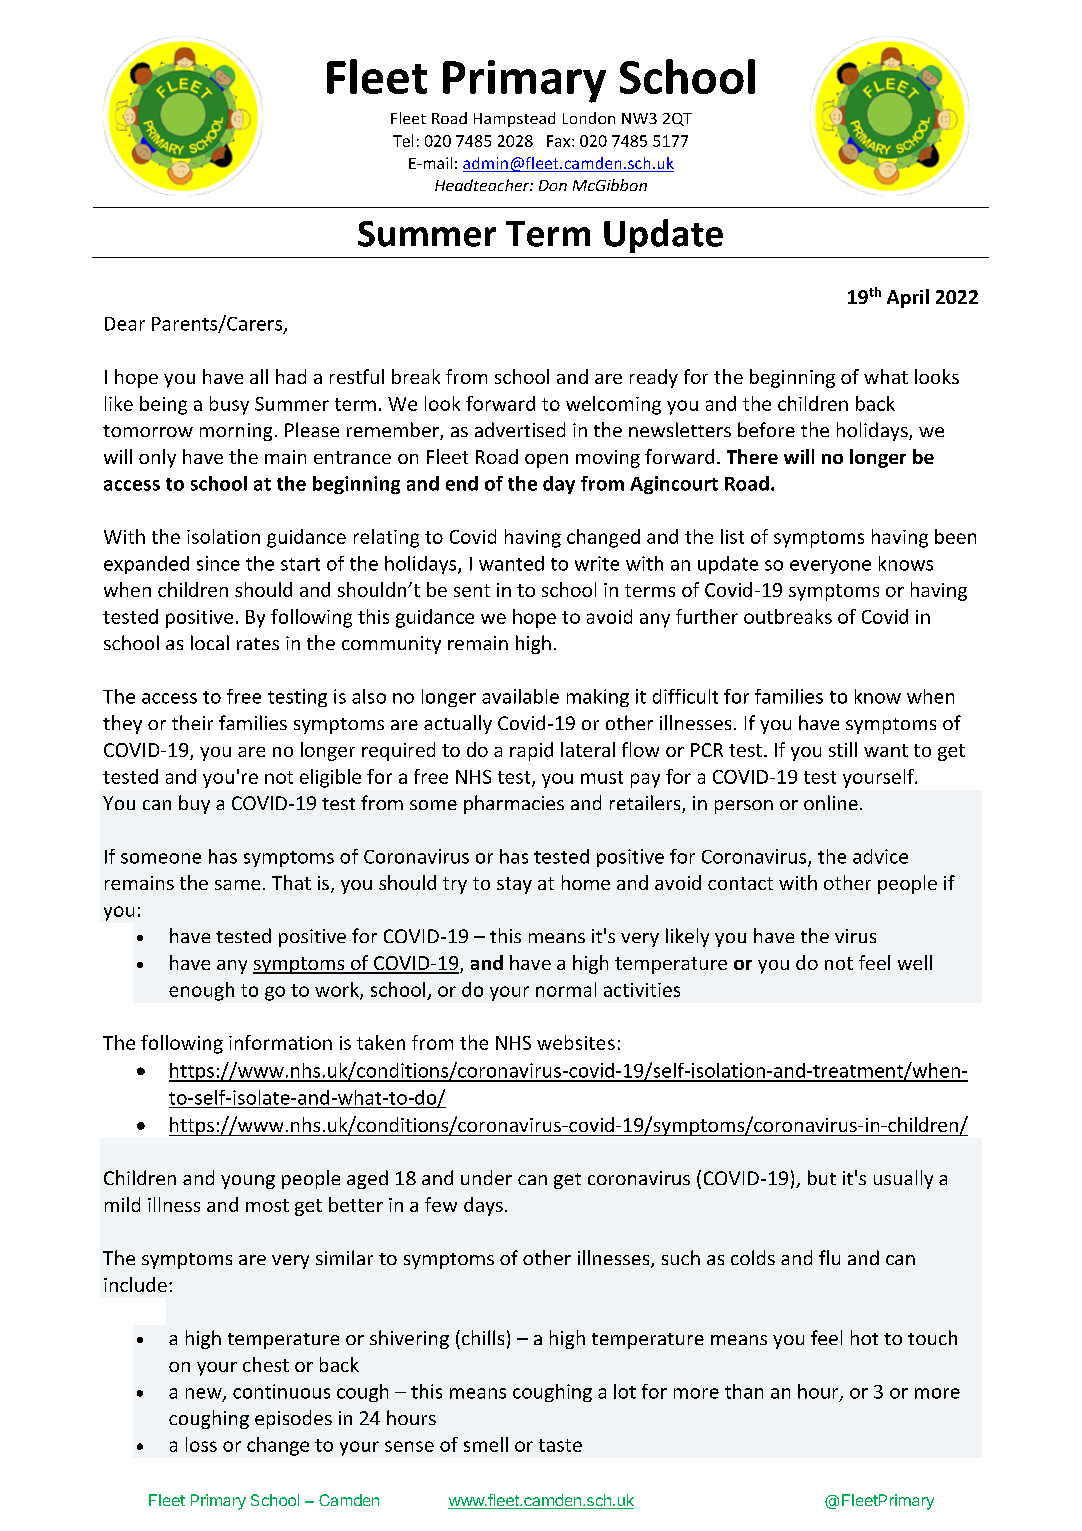 The height and width of the screenshot is (1531, 1082). I want to click on buy, so click(194, 804).
